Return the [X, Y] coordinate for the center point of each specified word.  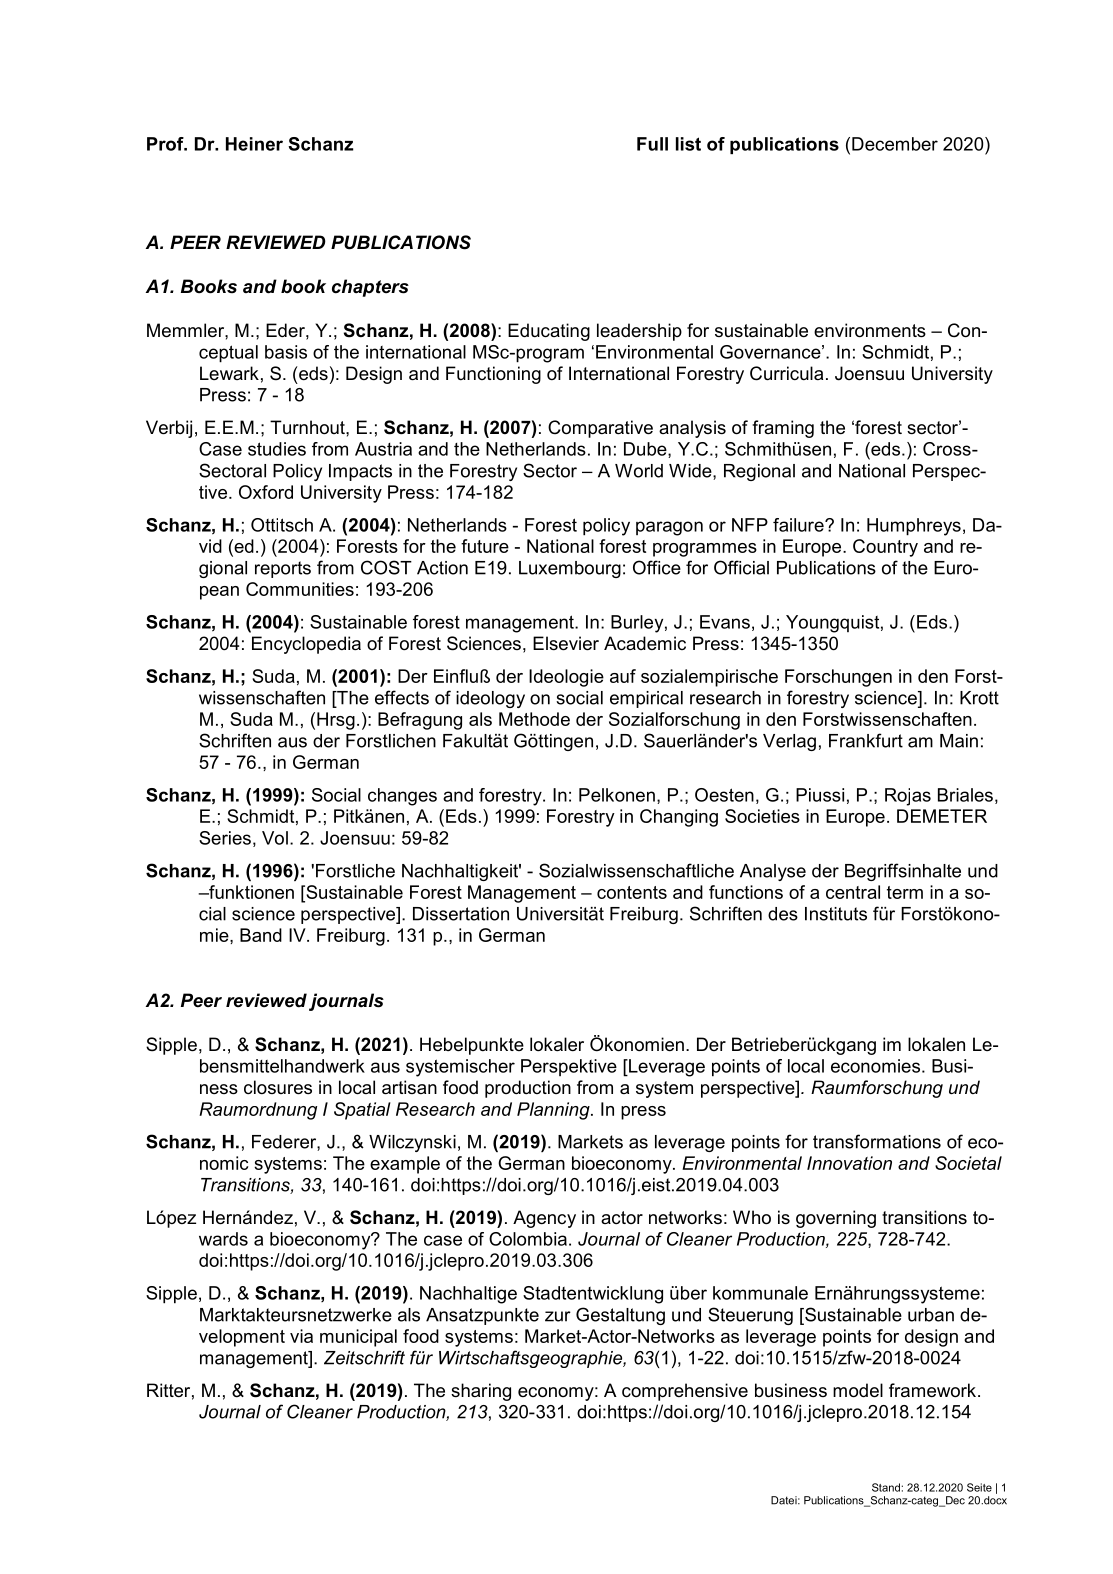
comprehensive [685, 1392]
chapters [370, 288]
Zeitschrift [364, 1357]
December [895, 144]
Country [885, 548]
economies [875, 1066]
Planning [554, 1111]
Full [652, 144]
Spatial [362, 1111]
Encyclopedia [306, 645]
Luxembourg [570, 569]
